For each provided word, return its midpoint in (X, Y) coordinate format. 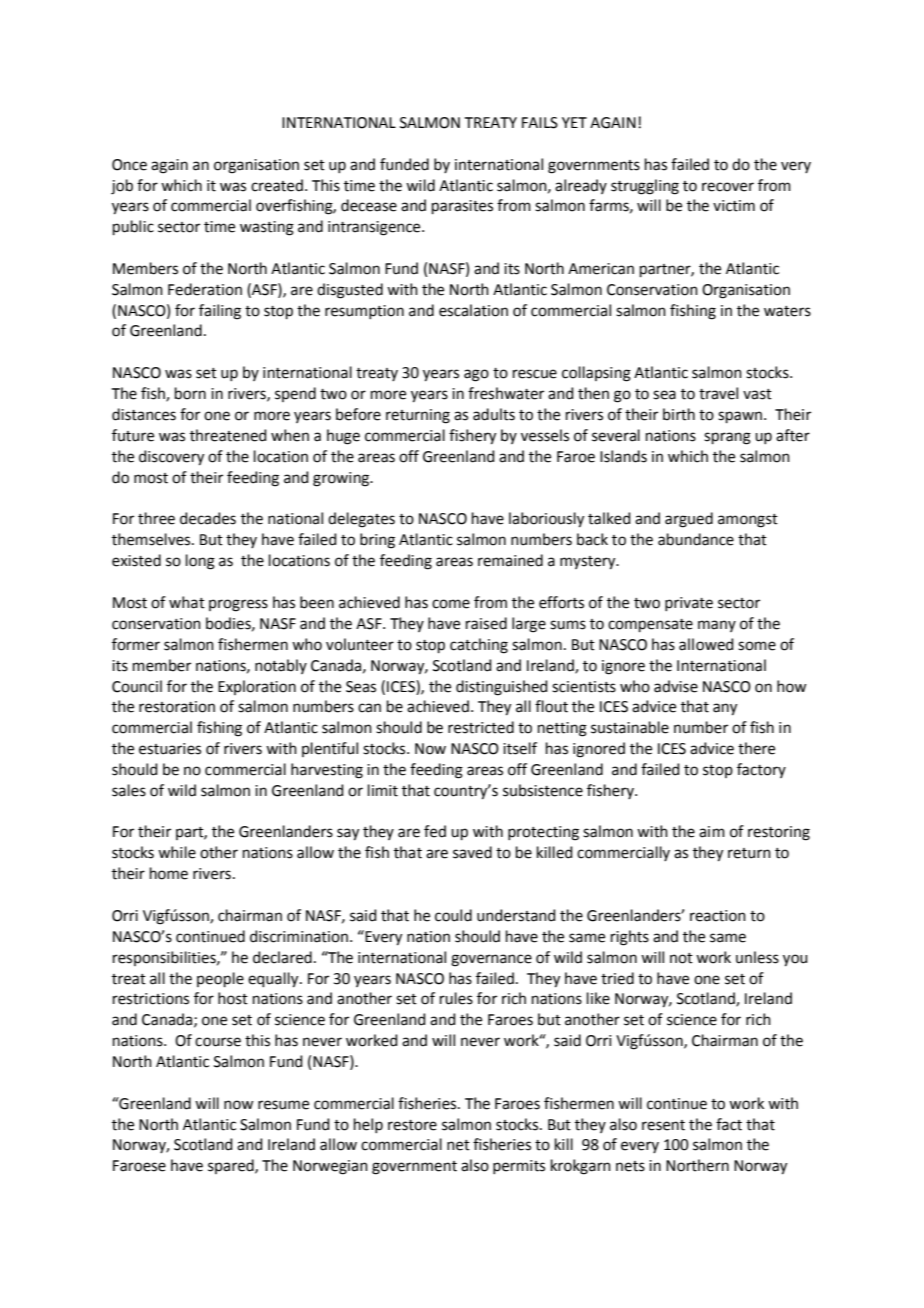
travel (718, 393)
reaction (718, 916)
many (717, 626)
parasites (462, 207)
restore (412, 1125)
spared (232, 1166)
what (187, 602)
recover (728, 187)
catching (479, 646)
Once (129, 165)
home (169, 873)
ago (476, 375)
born (190, 393)
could (453, 915)
